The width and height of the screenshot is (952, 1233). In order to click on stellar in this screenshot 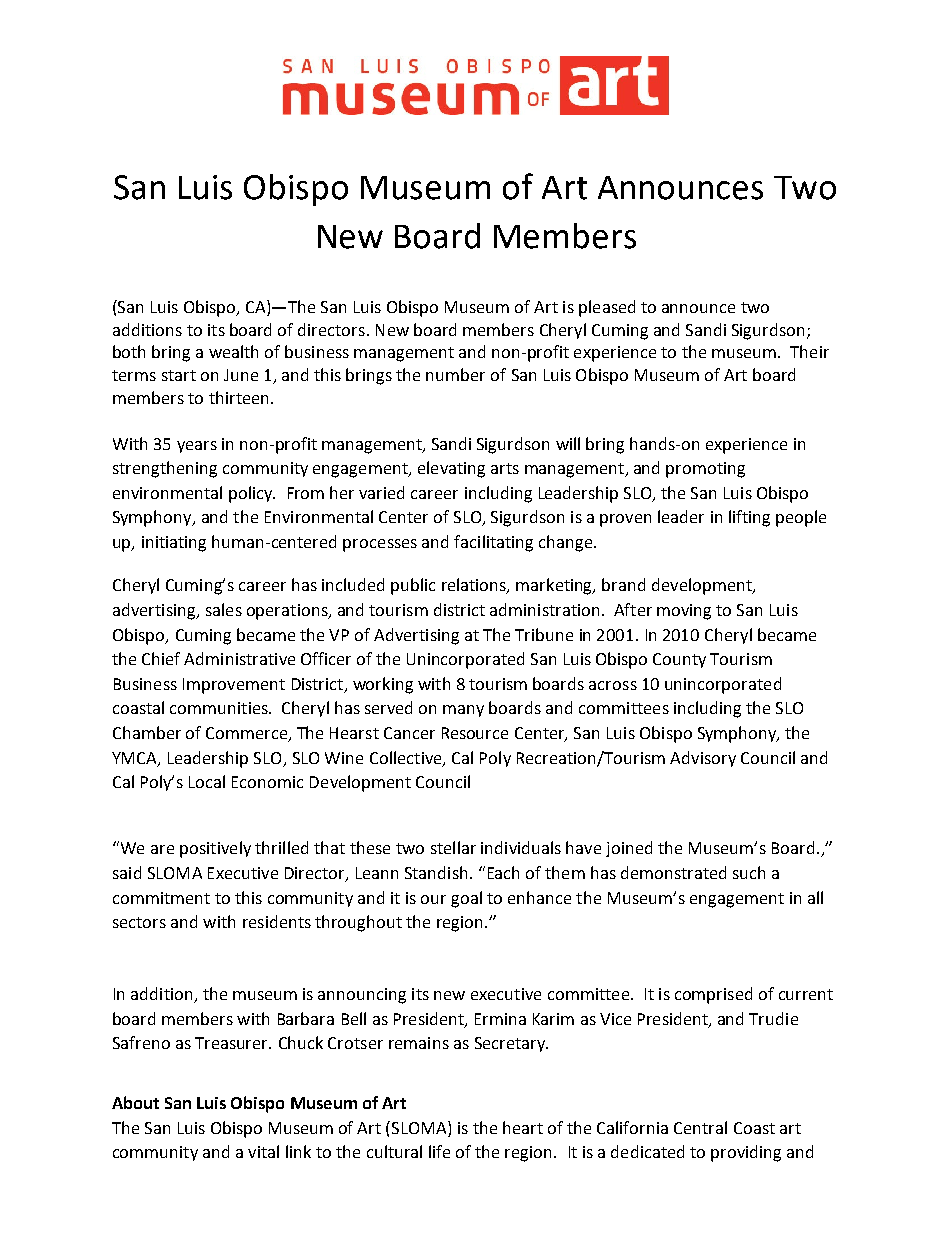, I will do `click(453, 847)`.
